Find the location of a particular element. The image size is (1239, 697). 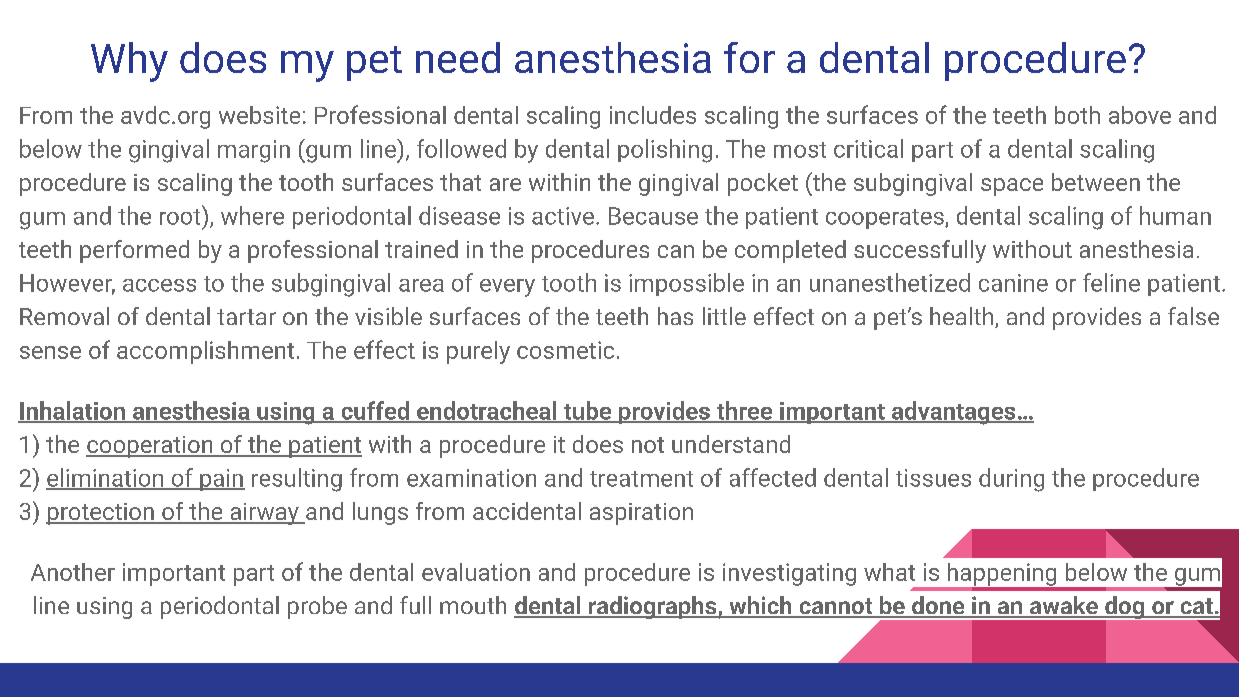

advantages is located at coordinates (954, 413).
